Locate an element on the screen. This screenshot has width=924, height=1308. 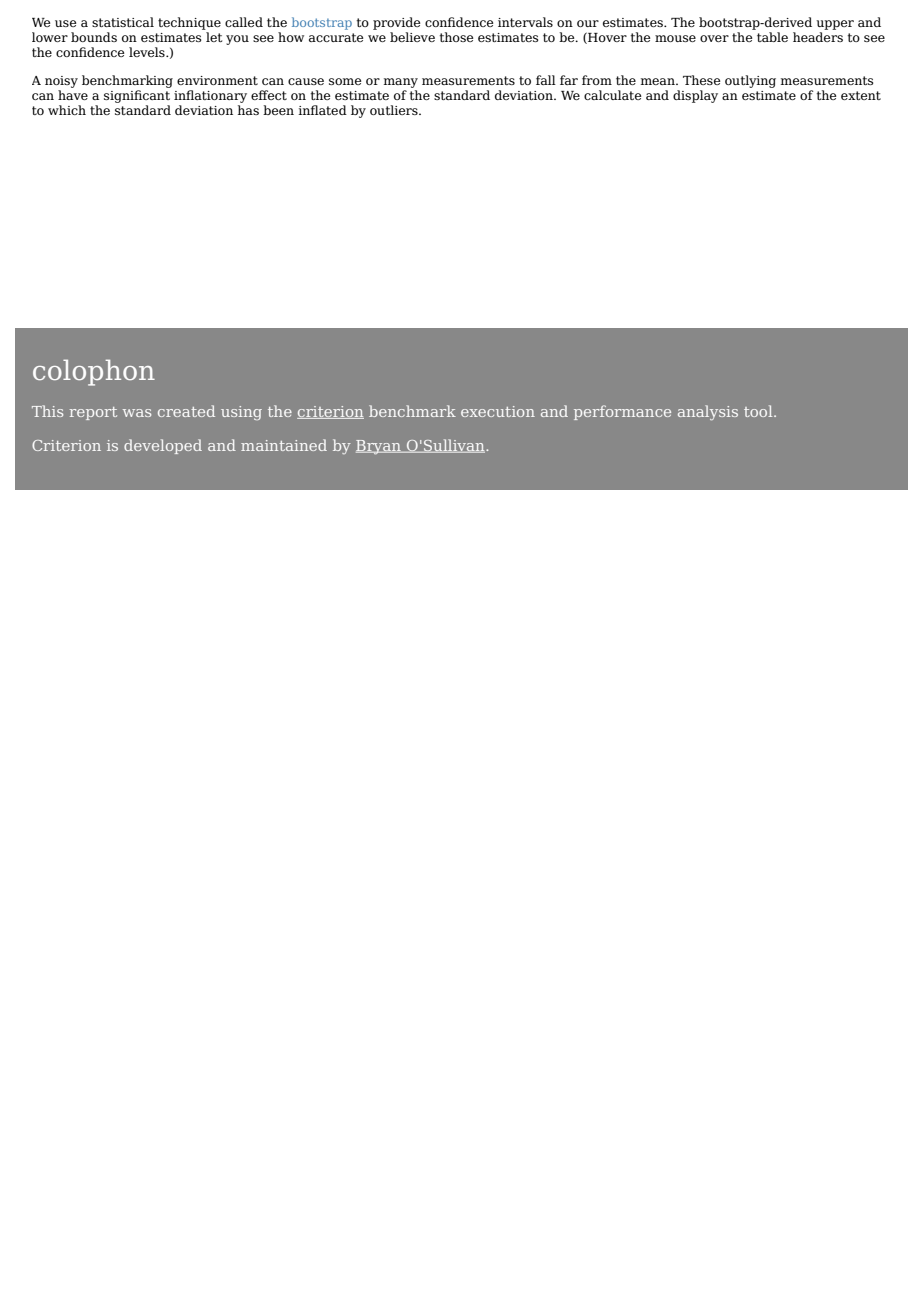
display is located at coordinates (695, 96).
